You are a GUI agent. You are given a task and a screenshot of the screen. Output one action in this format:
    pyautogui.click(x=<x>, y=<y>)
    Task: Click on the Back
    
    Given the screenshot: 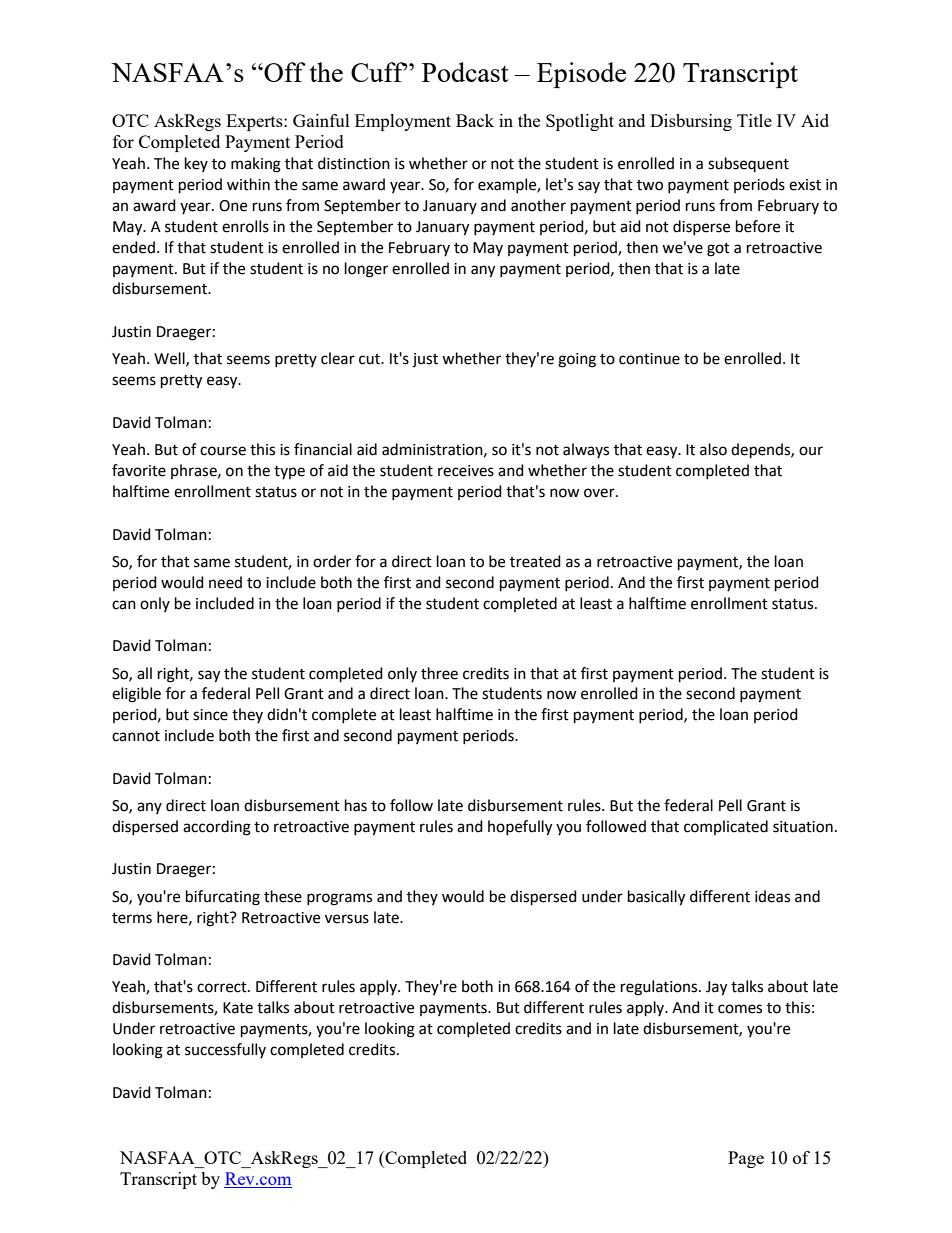 What is the action you would take?
    pyautogui.click(x=475, y=120)
